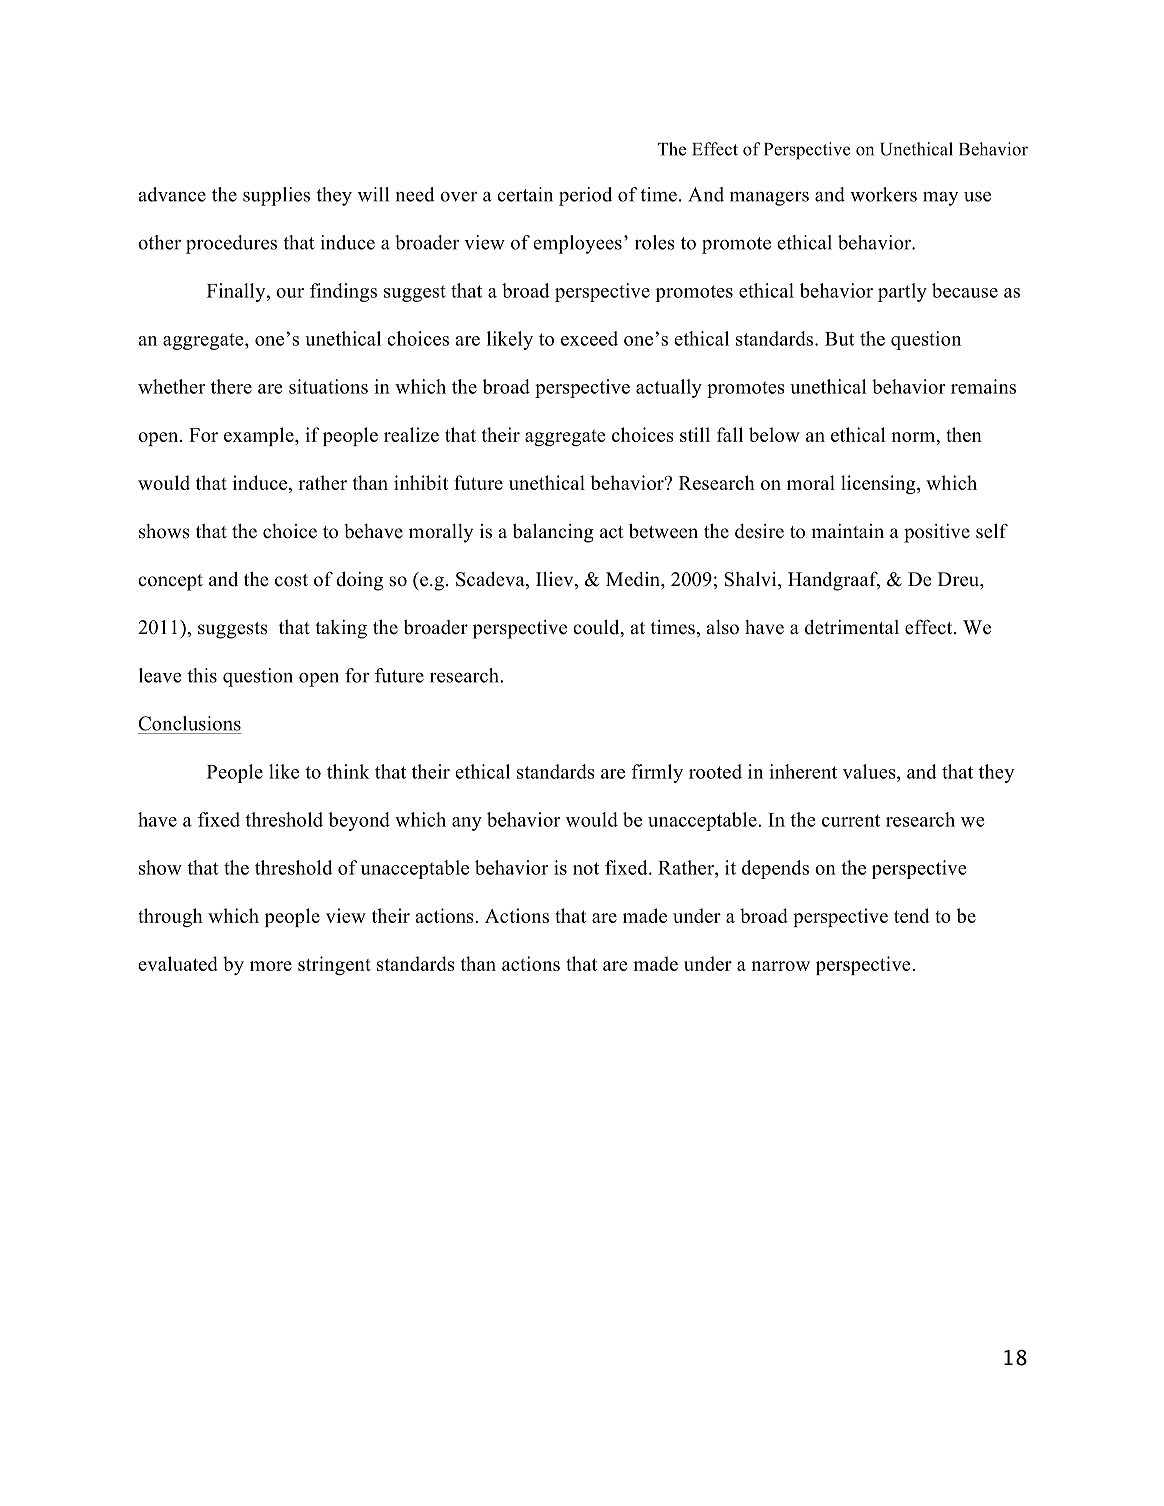 The height and width of the image is (1506, 1164). I want to click on tend, so click(912, 915).
